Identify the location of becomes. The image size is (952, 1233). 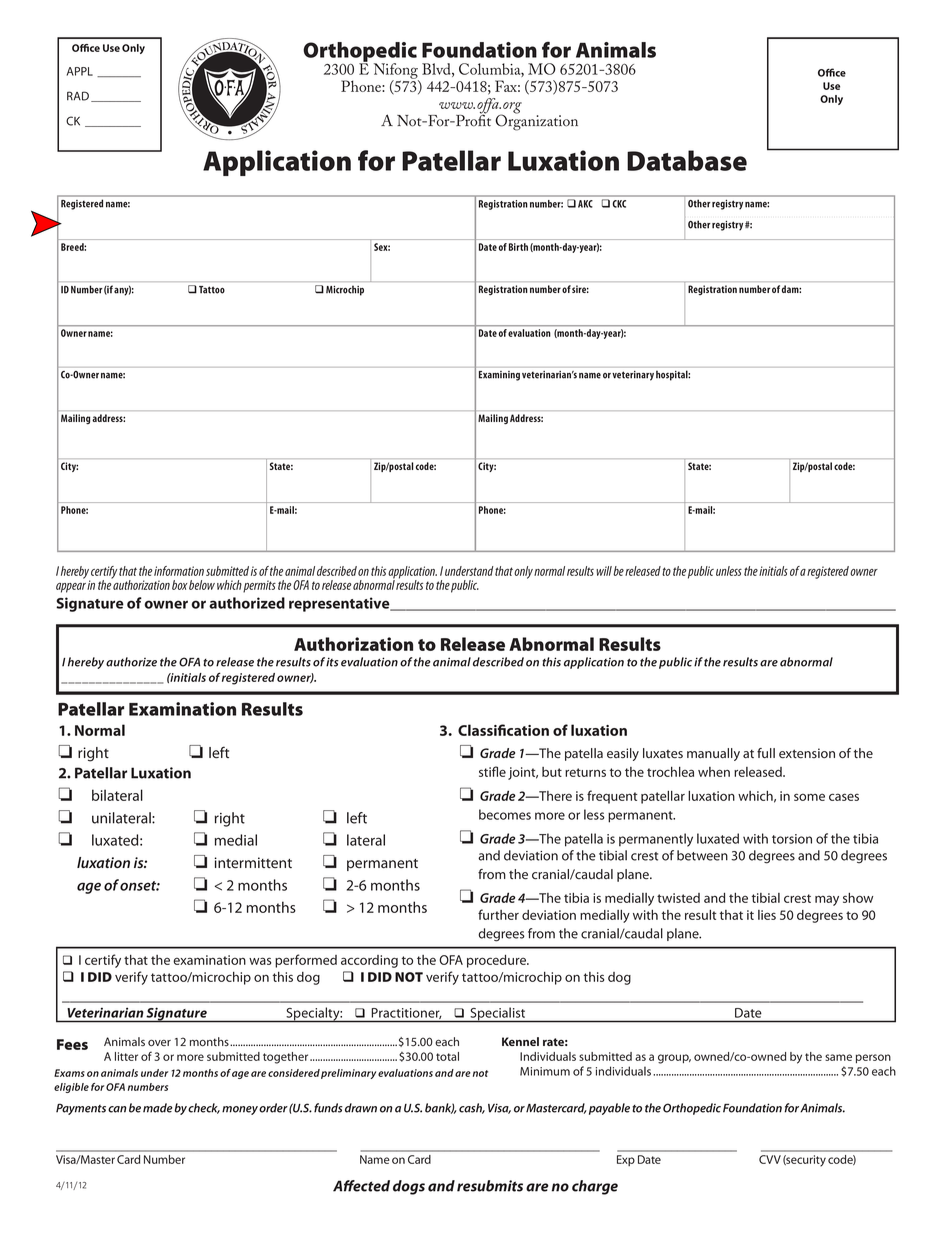
(505, 814).
